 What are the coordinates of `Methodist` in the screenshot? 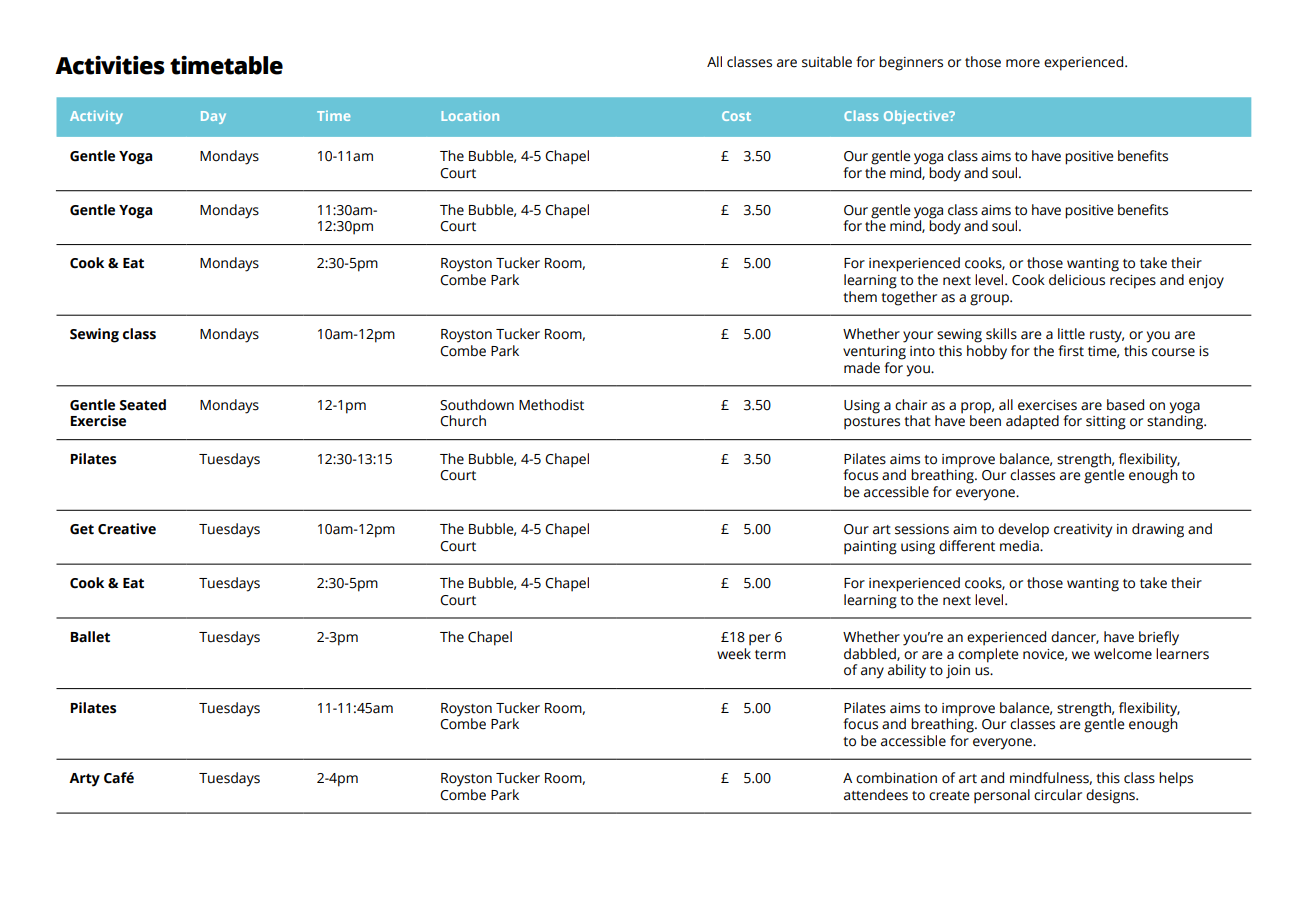 It's located at (551, 405).
